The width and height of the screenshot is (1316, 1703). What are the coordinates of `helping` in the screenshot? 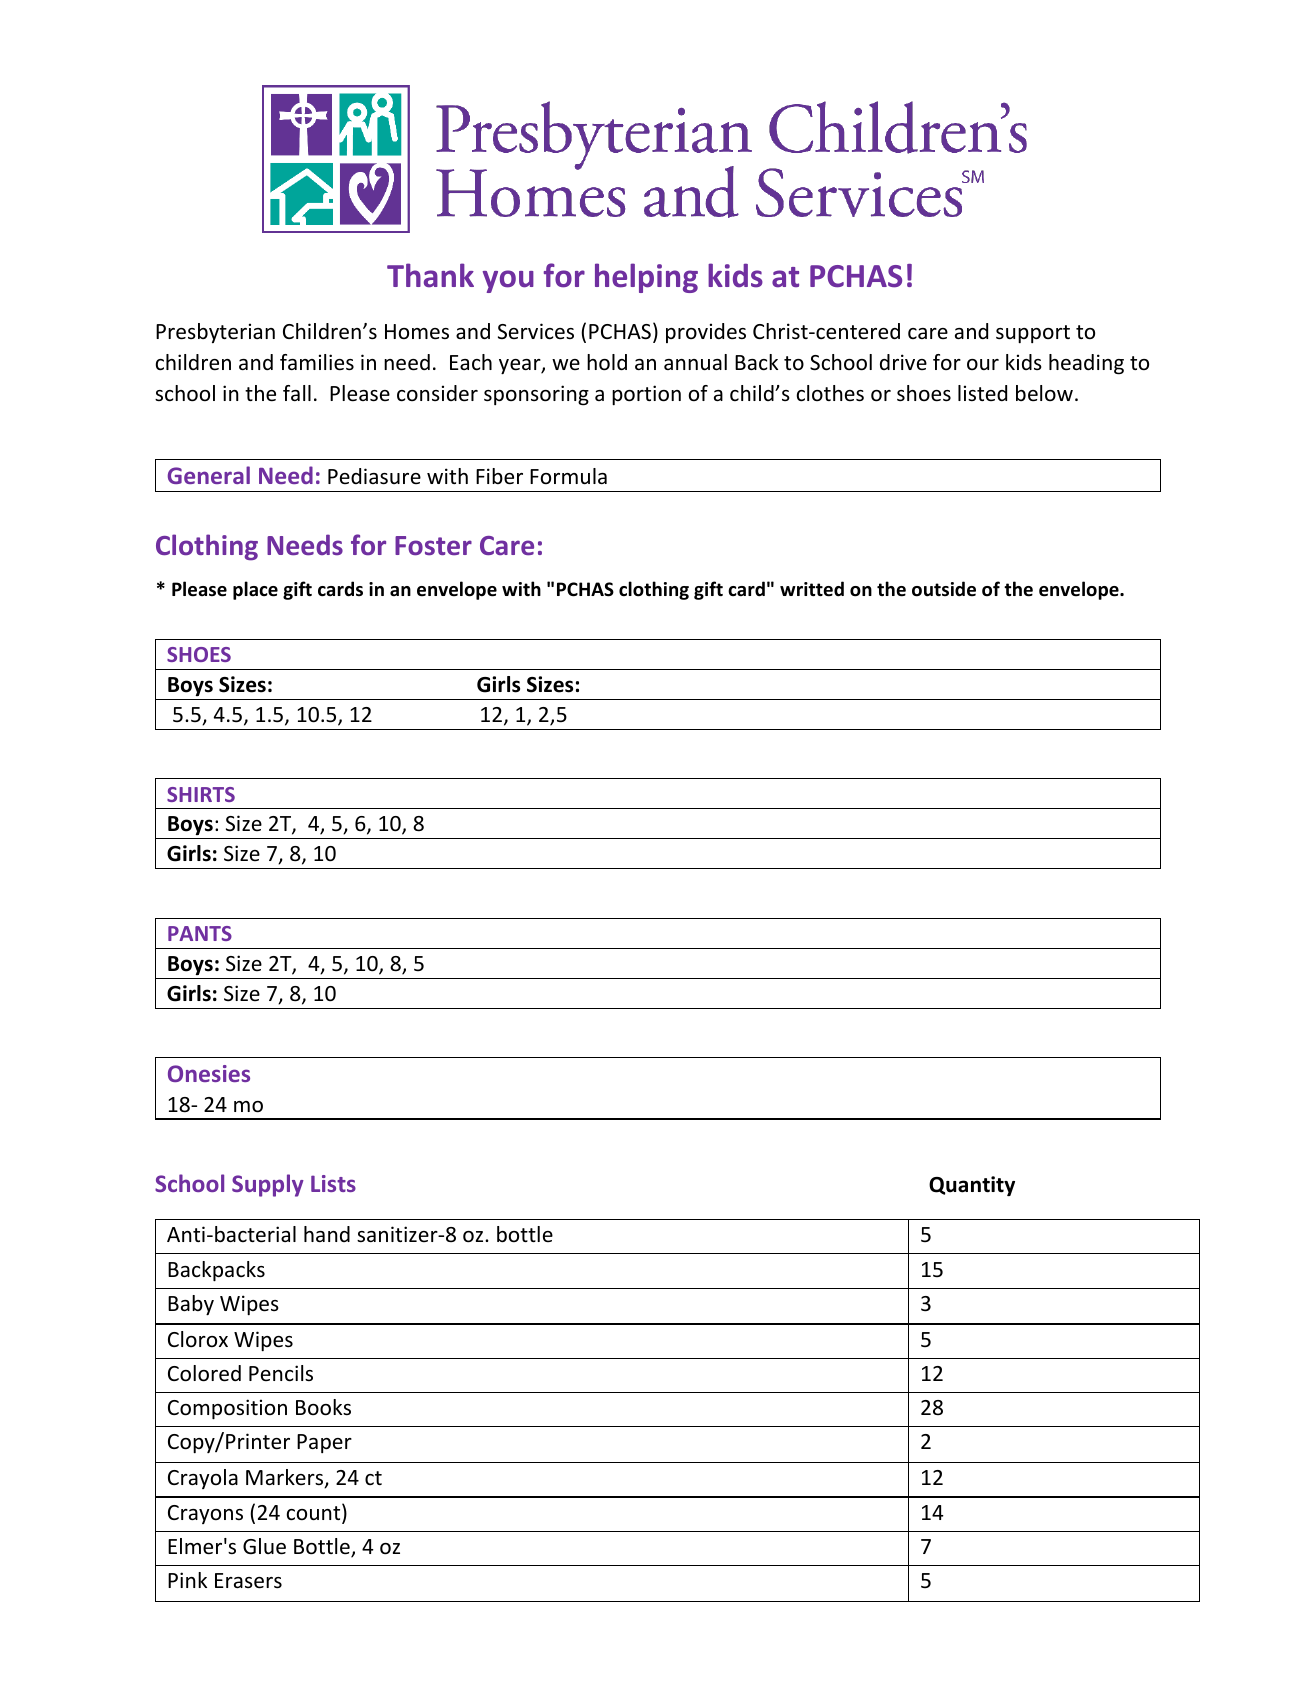 It's located at (646, 278).
